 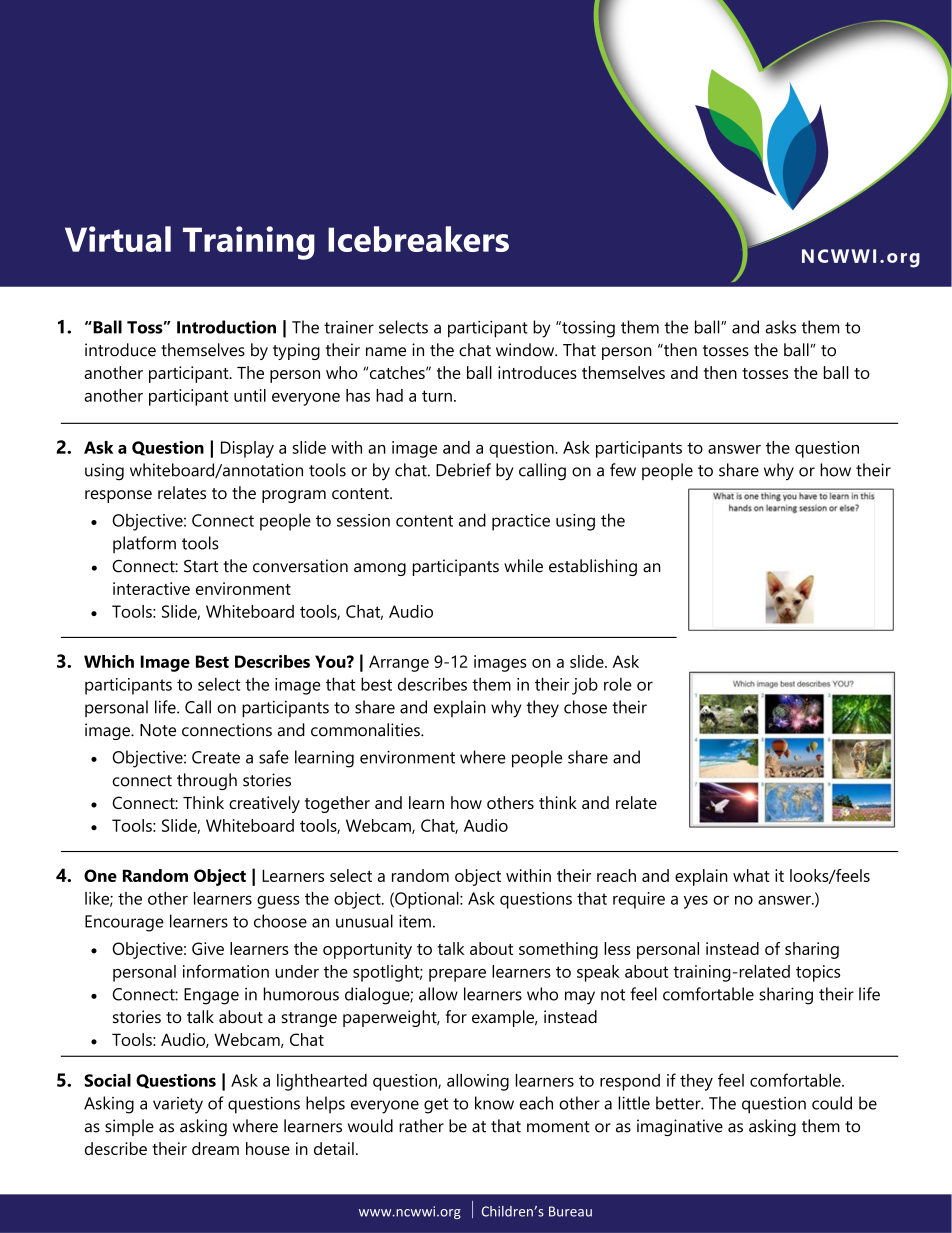 What do you see at coordinates (215, 1148) in the page?
I see `dream` at bounding box center [215, 1148].
